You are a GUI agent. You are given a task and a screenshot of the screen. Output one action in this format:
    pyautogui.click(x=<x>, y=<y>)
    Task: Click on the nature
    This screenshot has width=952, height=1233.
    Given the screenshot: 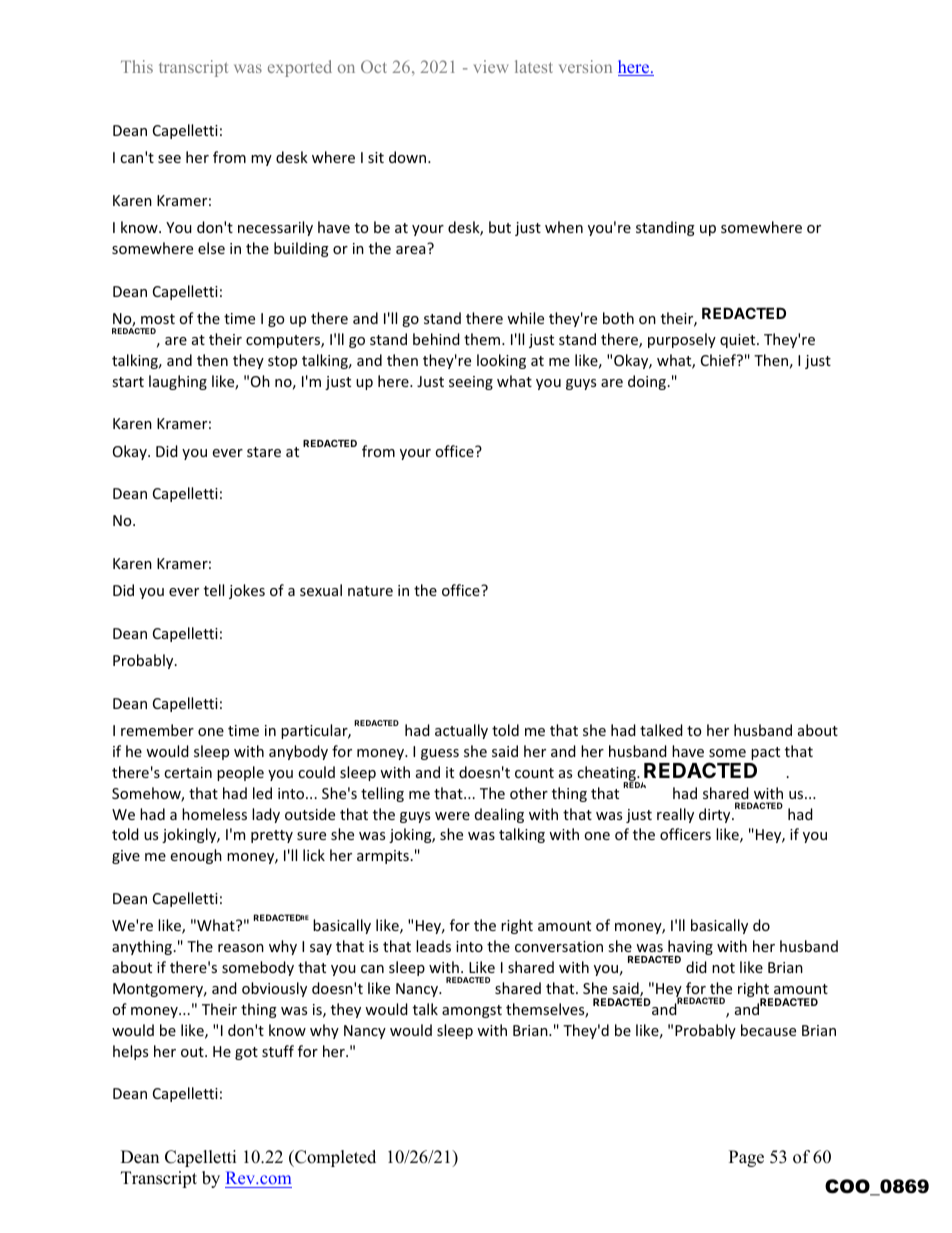 What is the action you would take?
    pyautogui.click(x=370, y=591)
